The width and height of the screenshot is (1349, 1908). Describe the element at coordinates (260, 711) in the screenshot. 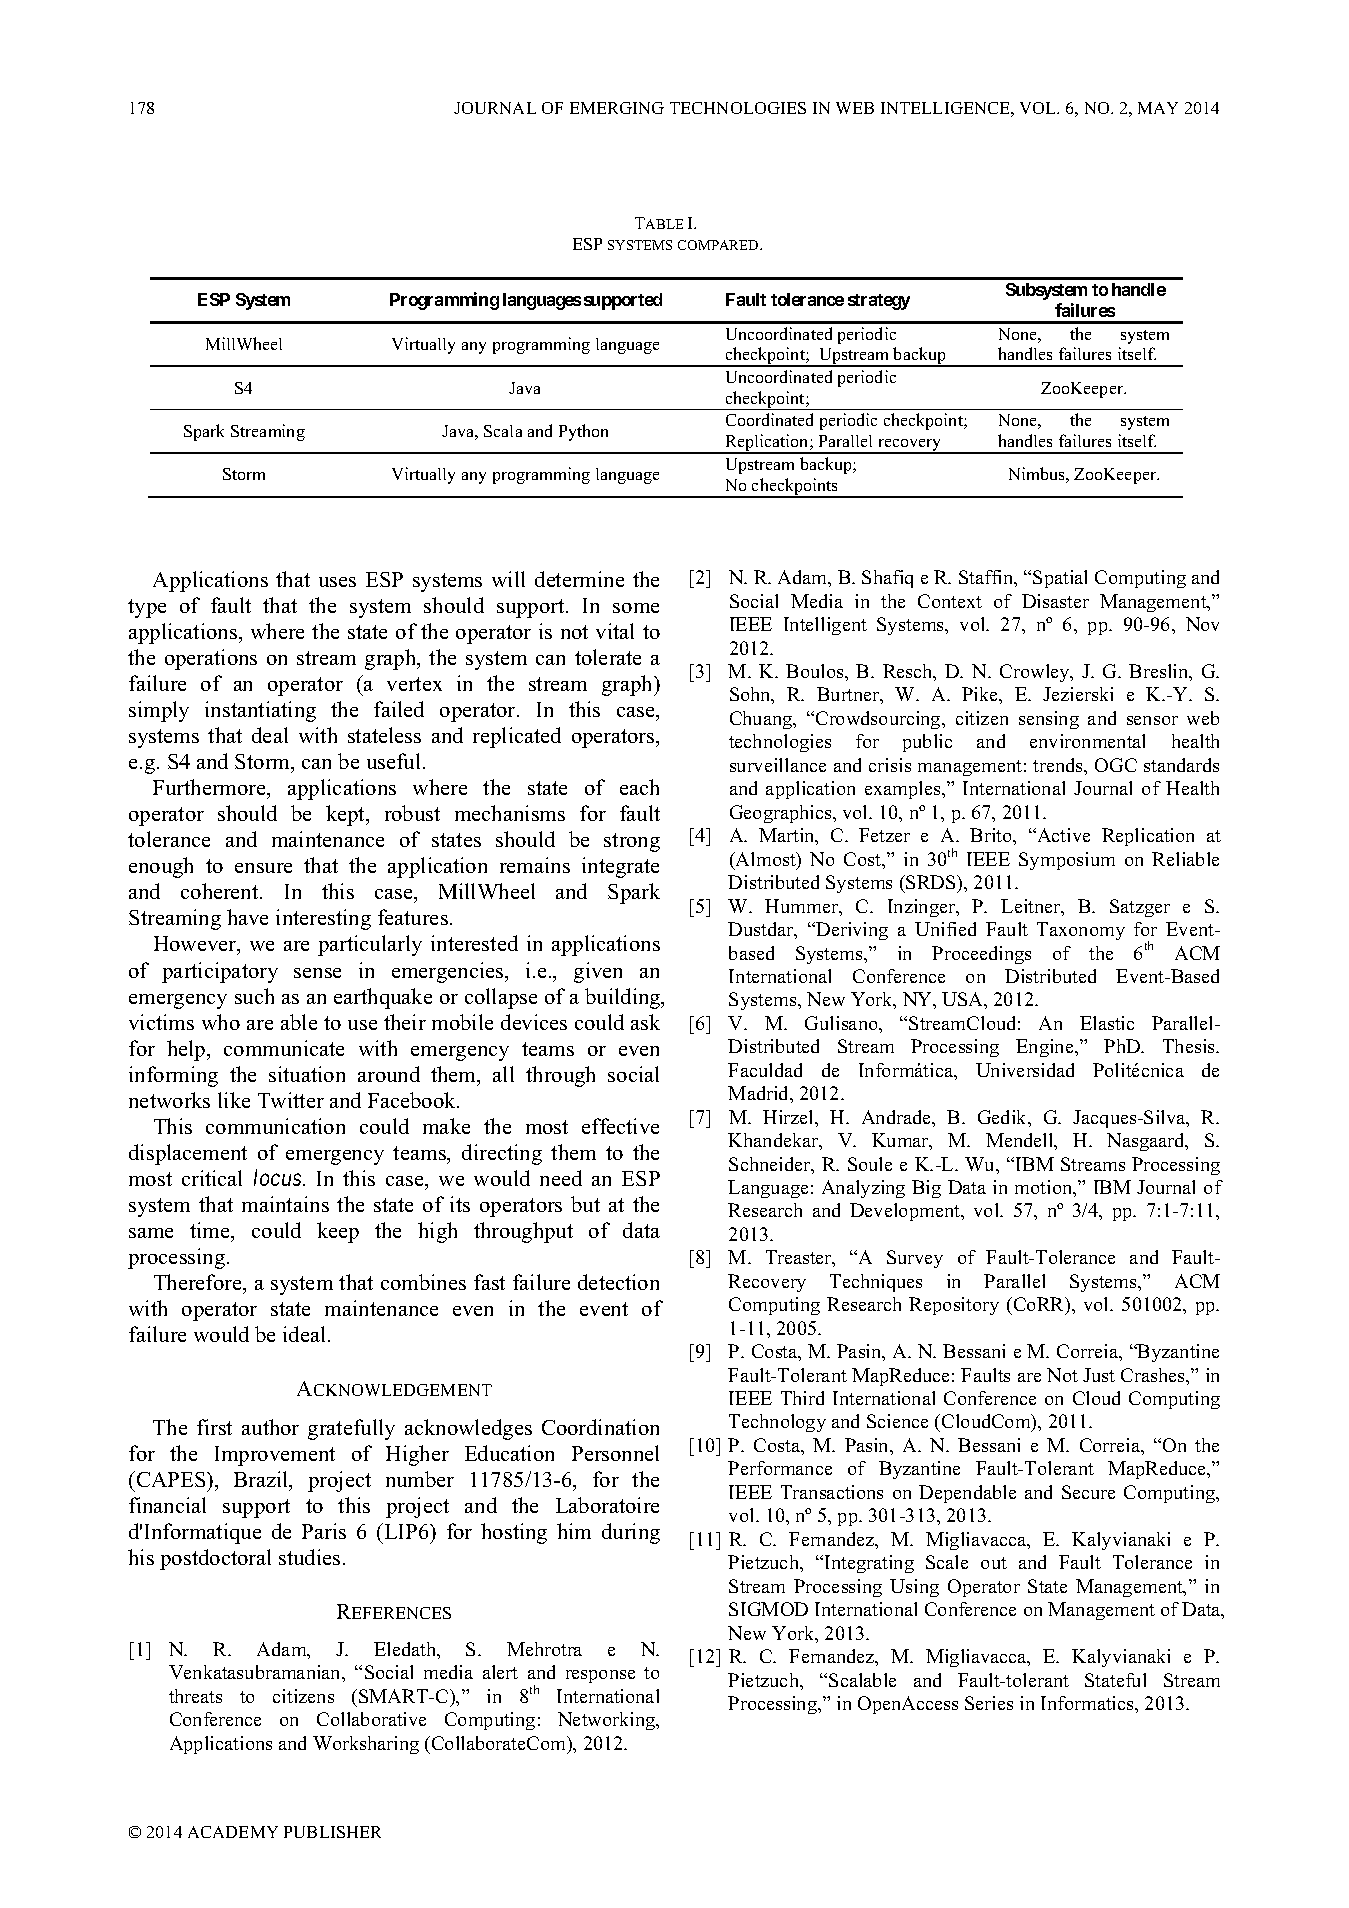

I see `instantiating` at that location.
